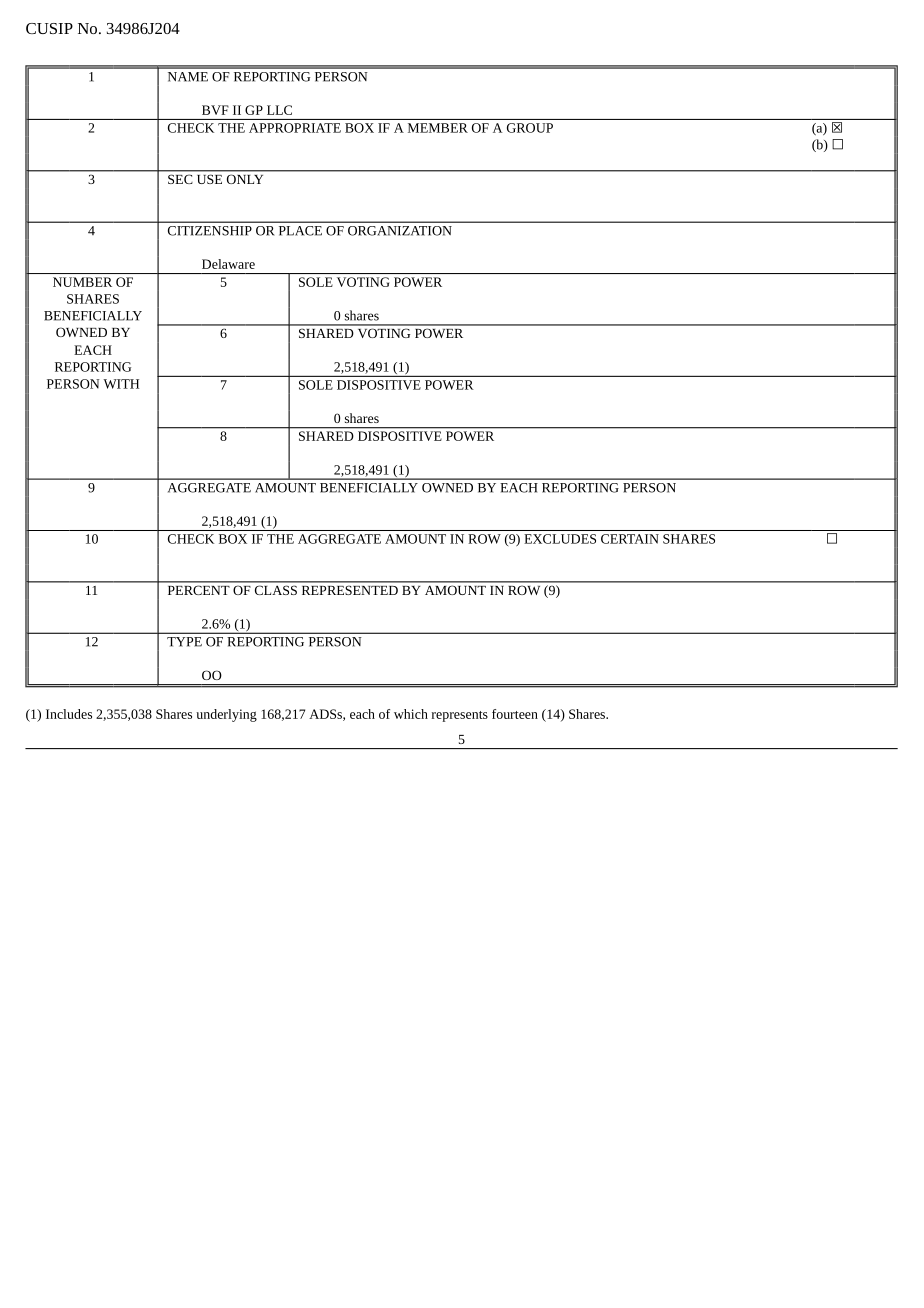 This image has width=924, height=1308. Describe the element at coordinates (530, 128) in the image. I see `GROUP` at that location.
